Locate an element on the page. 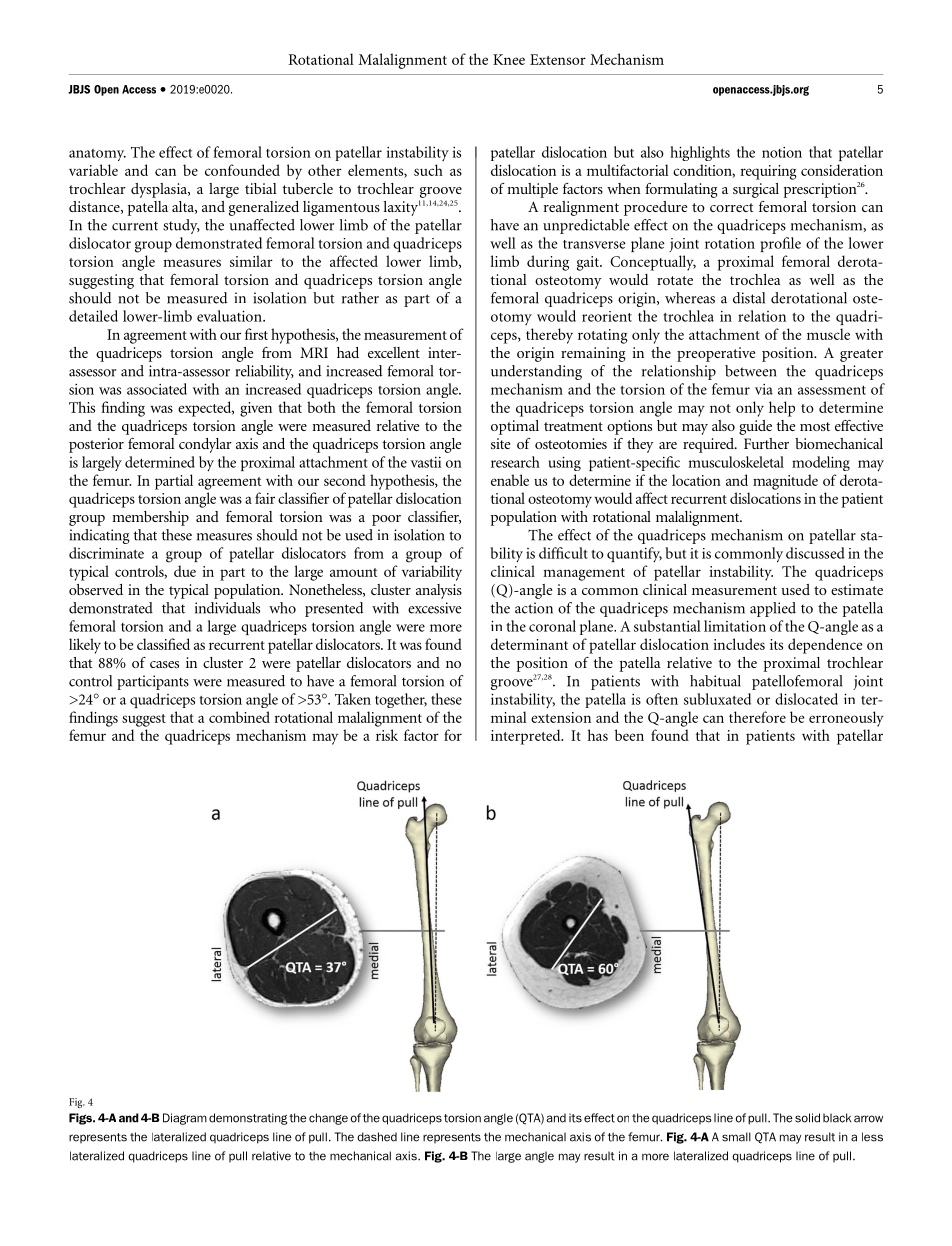 This image has width=952, height=1246. applied is located at coordinates (773, 609).
